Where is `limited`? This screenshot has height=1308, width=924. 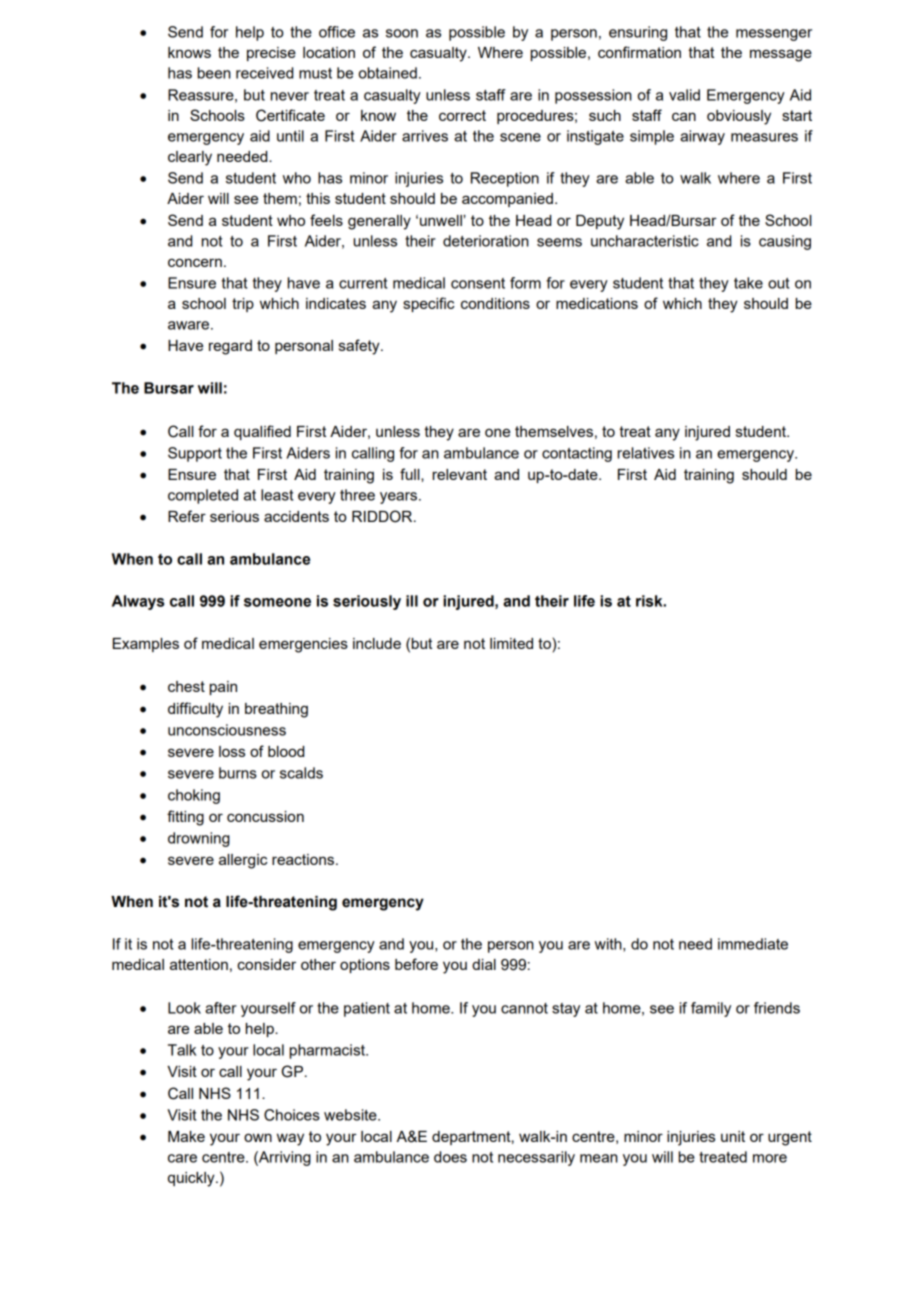
limited is located at coordinates (511, 643).
